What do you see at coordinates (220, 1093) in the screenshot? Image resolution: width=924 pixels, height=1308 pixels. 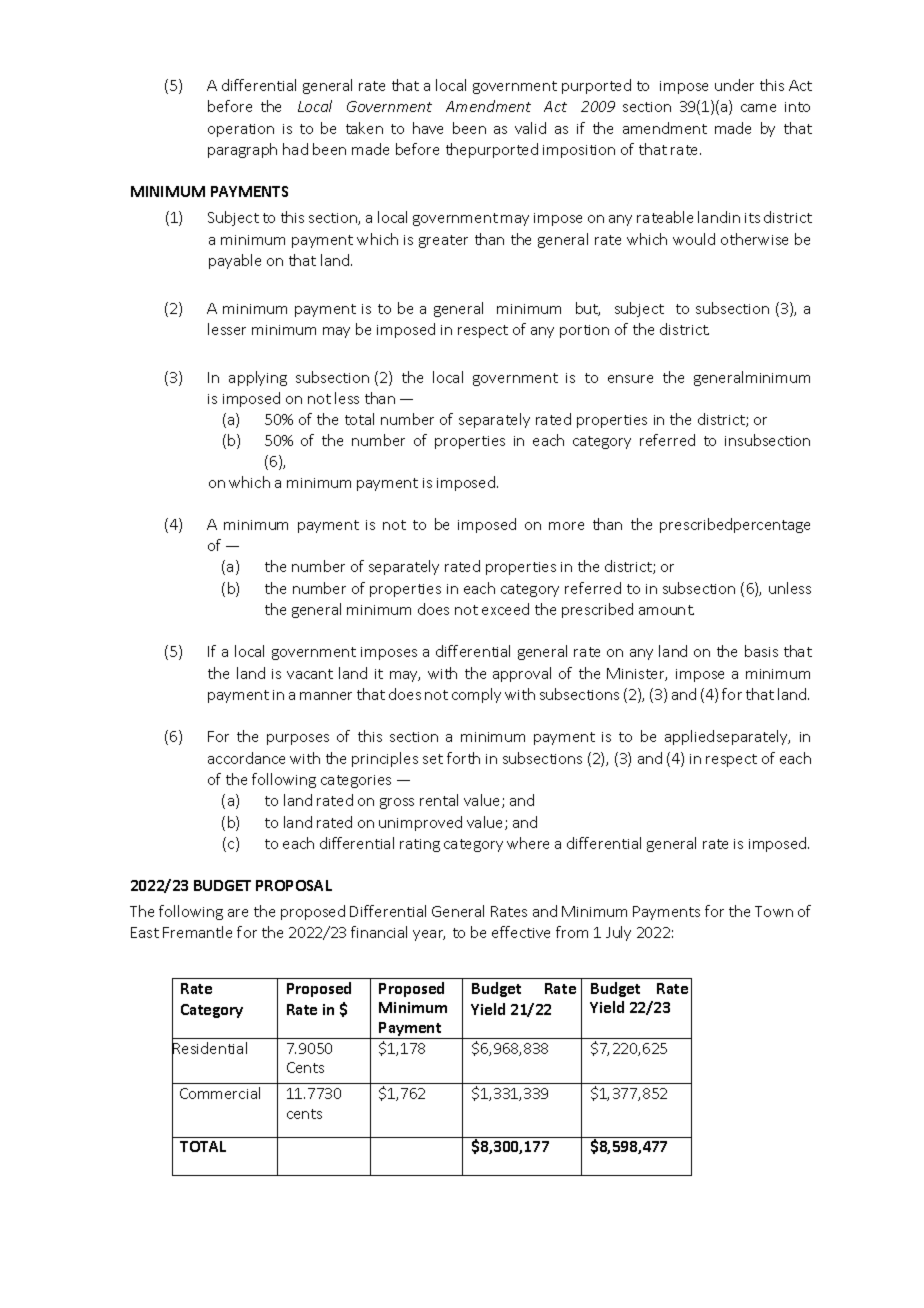 I see `Commercial` at bounding box center [220, 1093].
